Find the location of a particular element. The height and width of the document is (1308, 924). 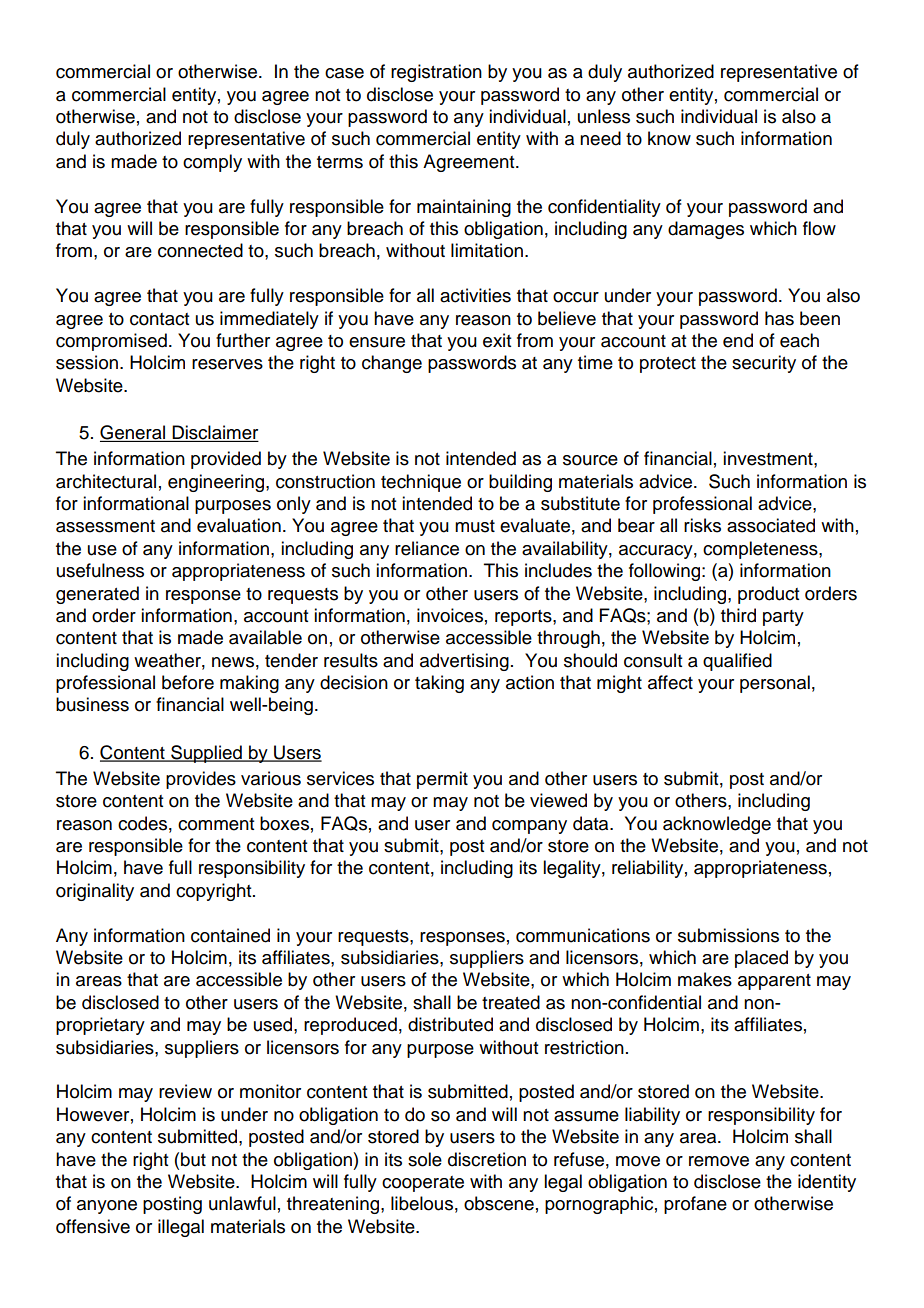

advertising is located at coordinates (464, 662).
